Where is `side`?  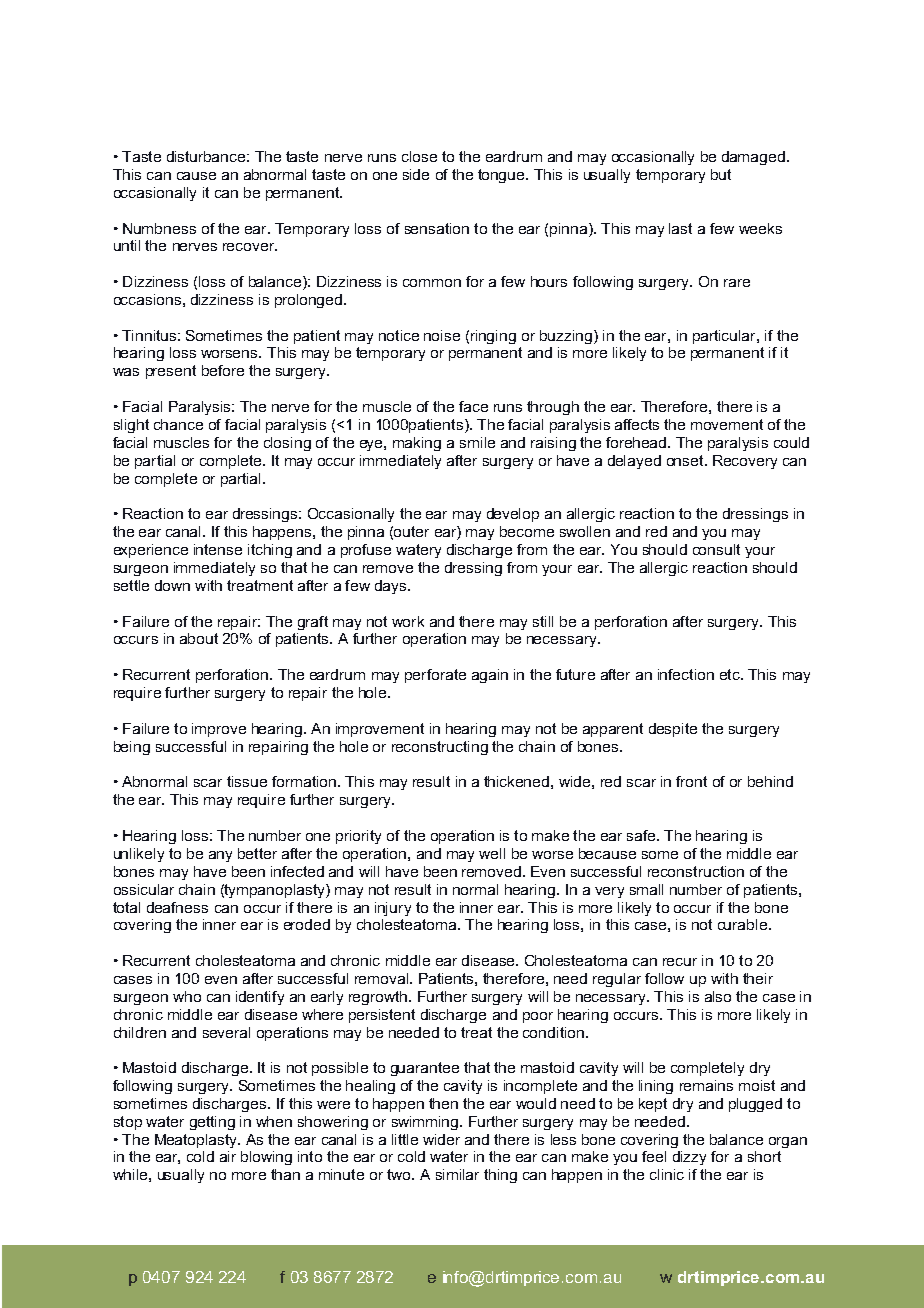 side is located at coordinates (416, 174).
